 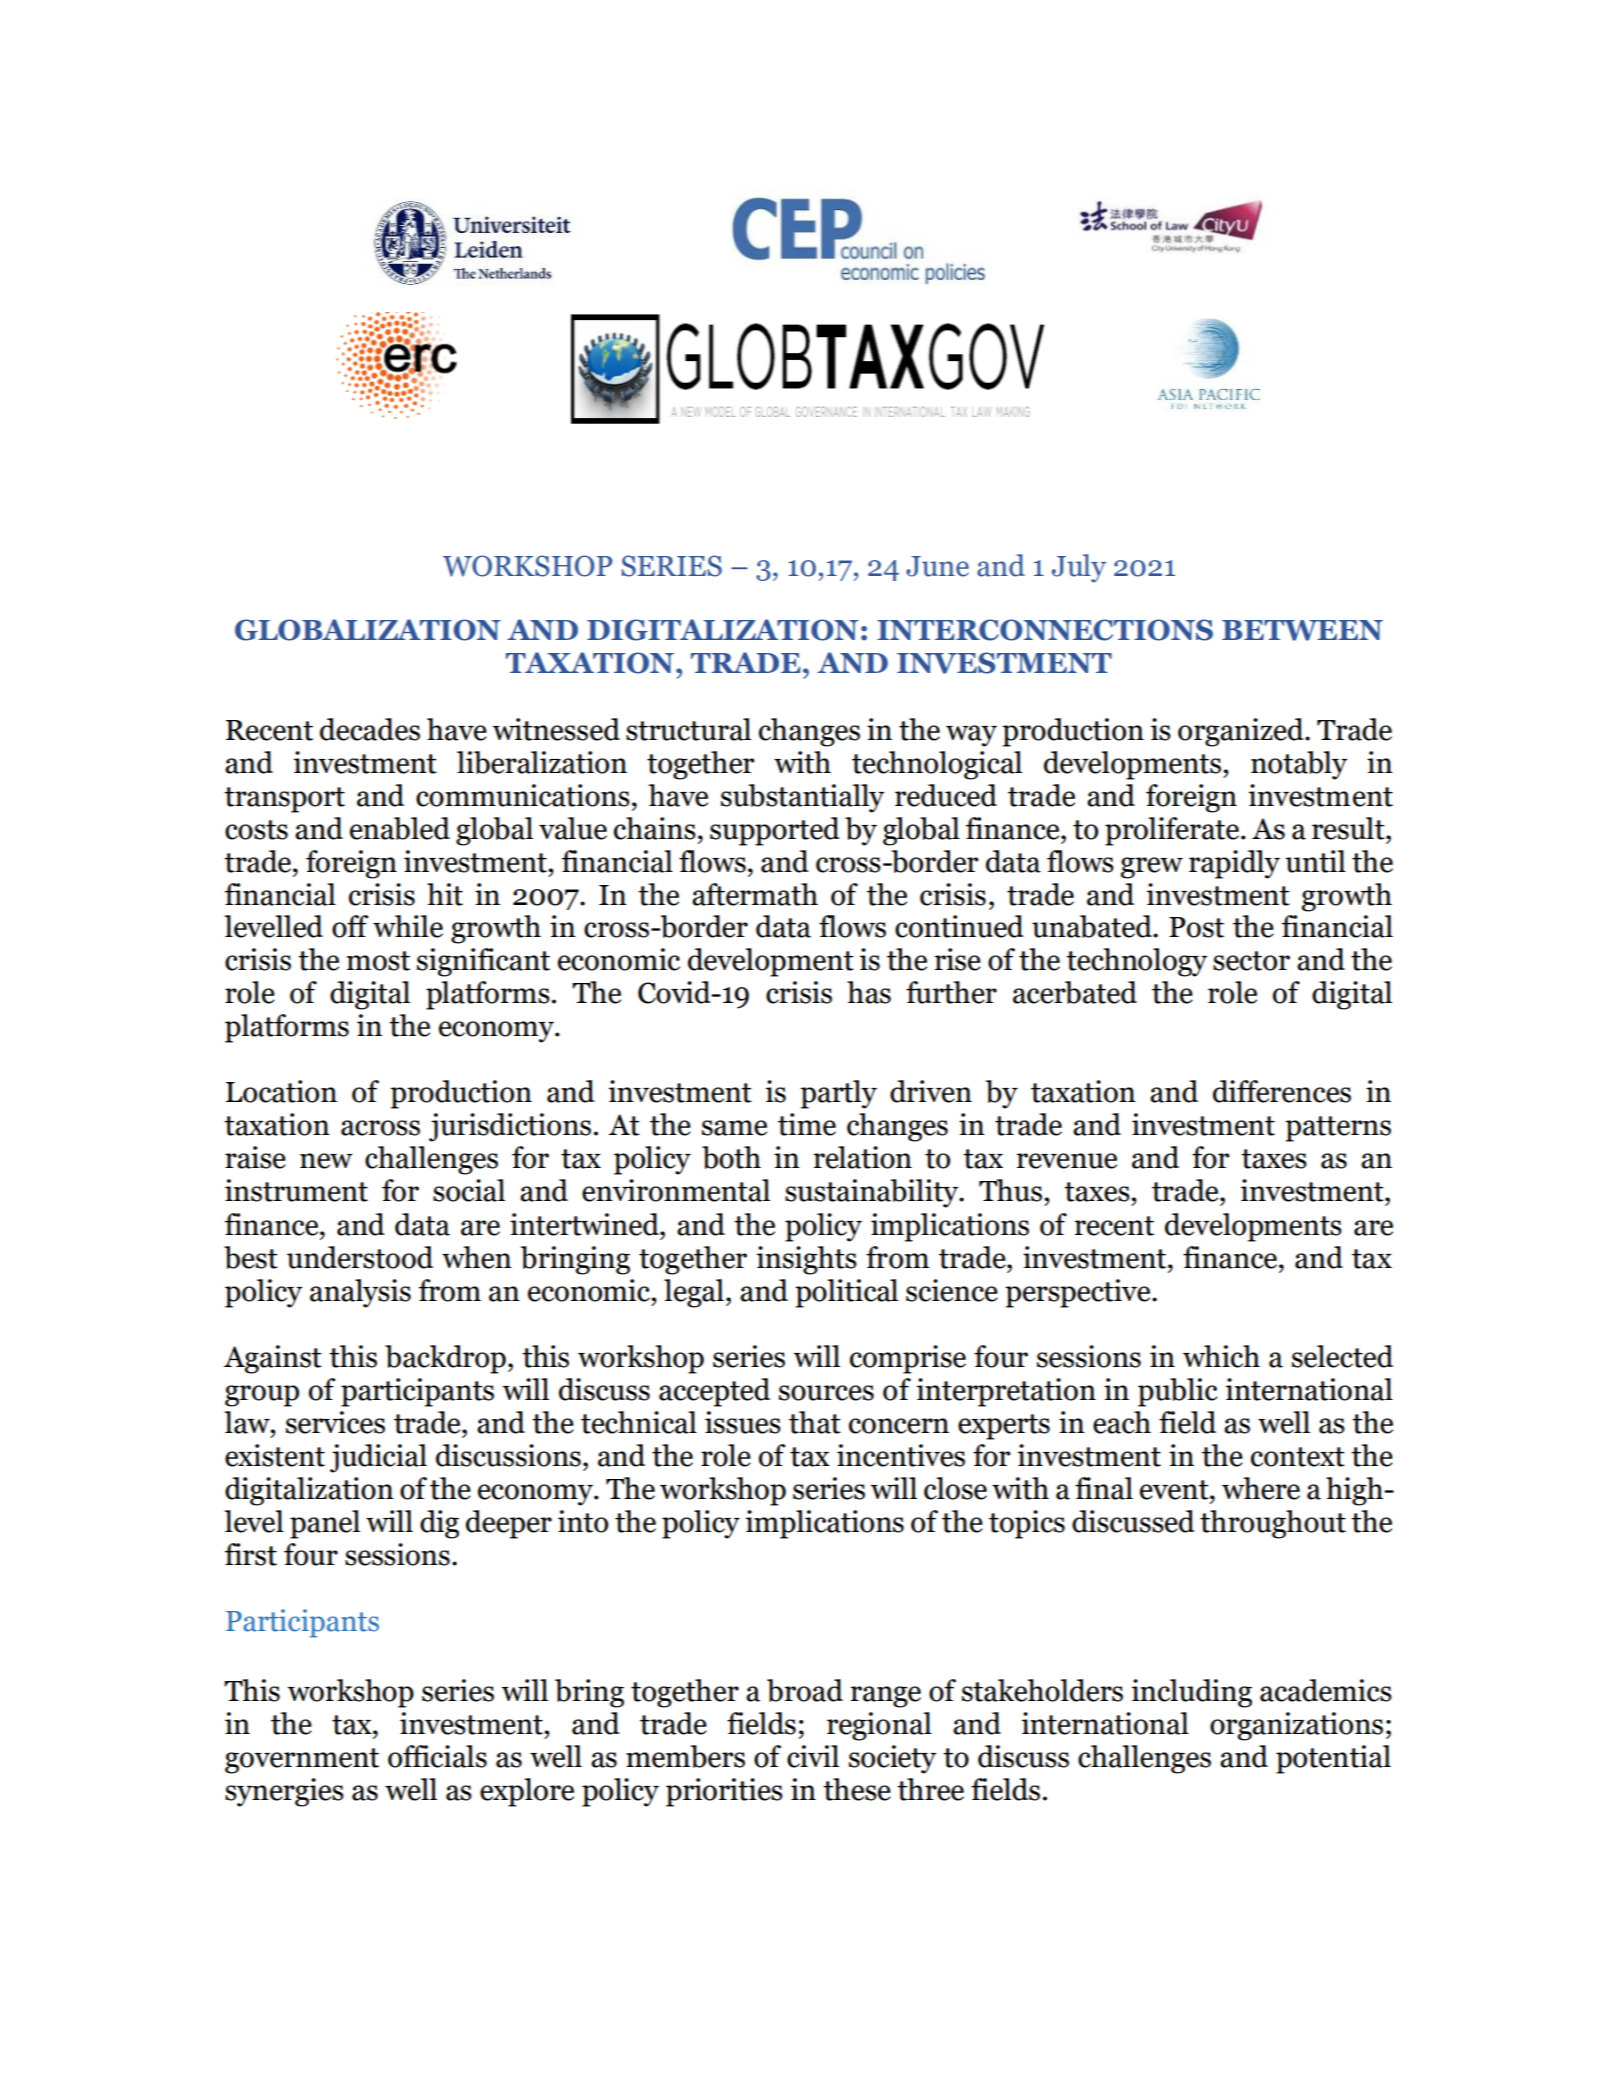 I want to click on rapidly, so click(x=1234, y=864).
